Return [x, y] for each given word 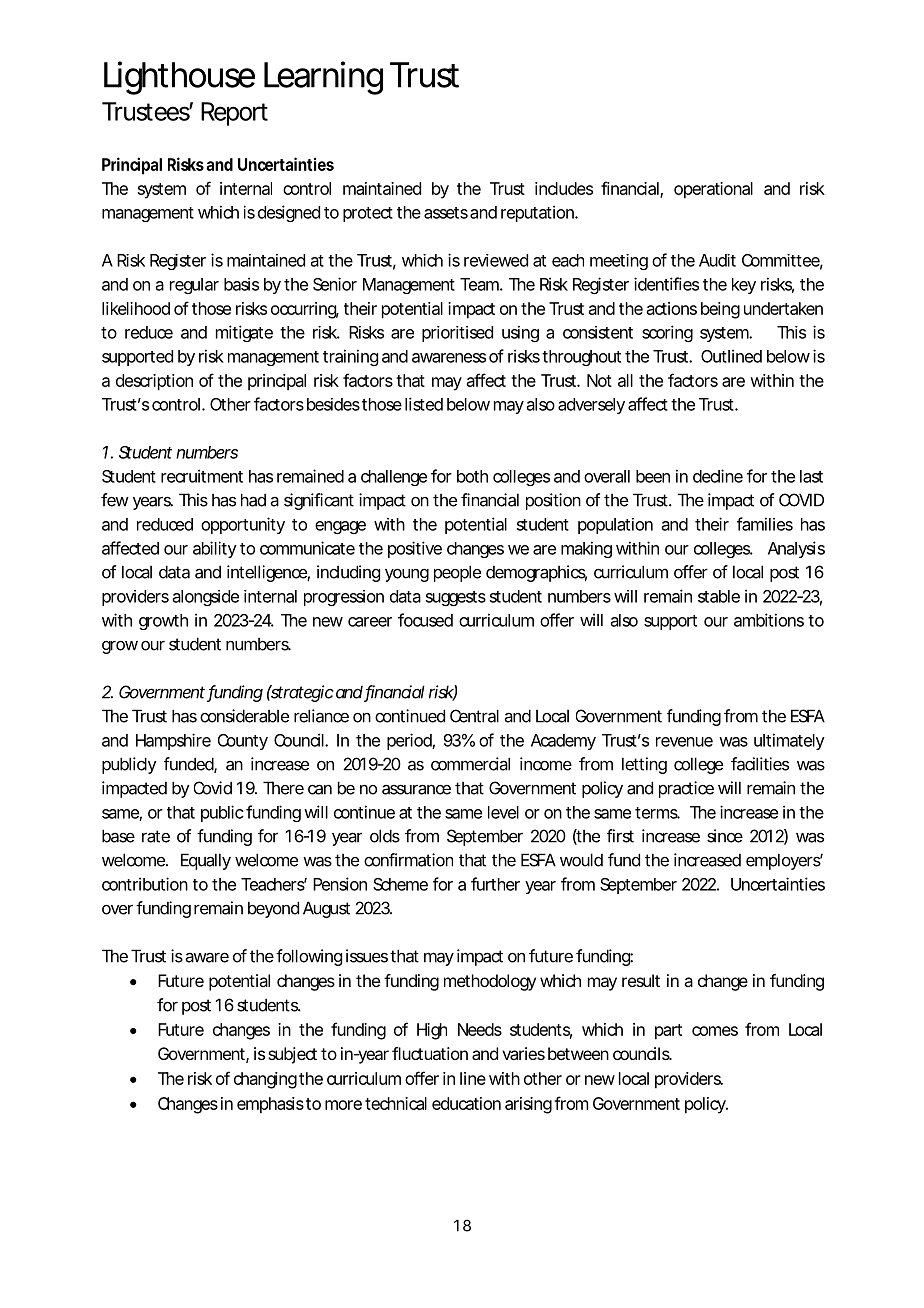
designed [289, 213]
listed [424, 404]
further [495, 884]
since [725, 836]
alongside [206, 598]
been [653, 476]
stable [719, 596]
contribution [145, 884]
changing [267, 1080]
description [154, 382]
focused [425, 620]
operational [713, 190]
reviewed [496, 260]
